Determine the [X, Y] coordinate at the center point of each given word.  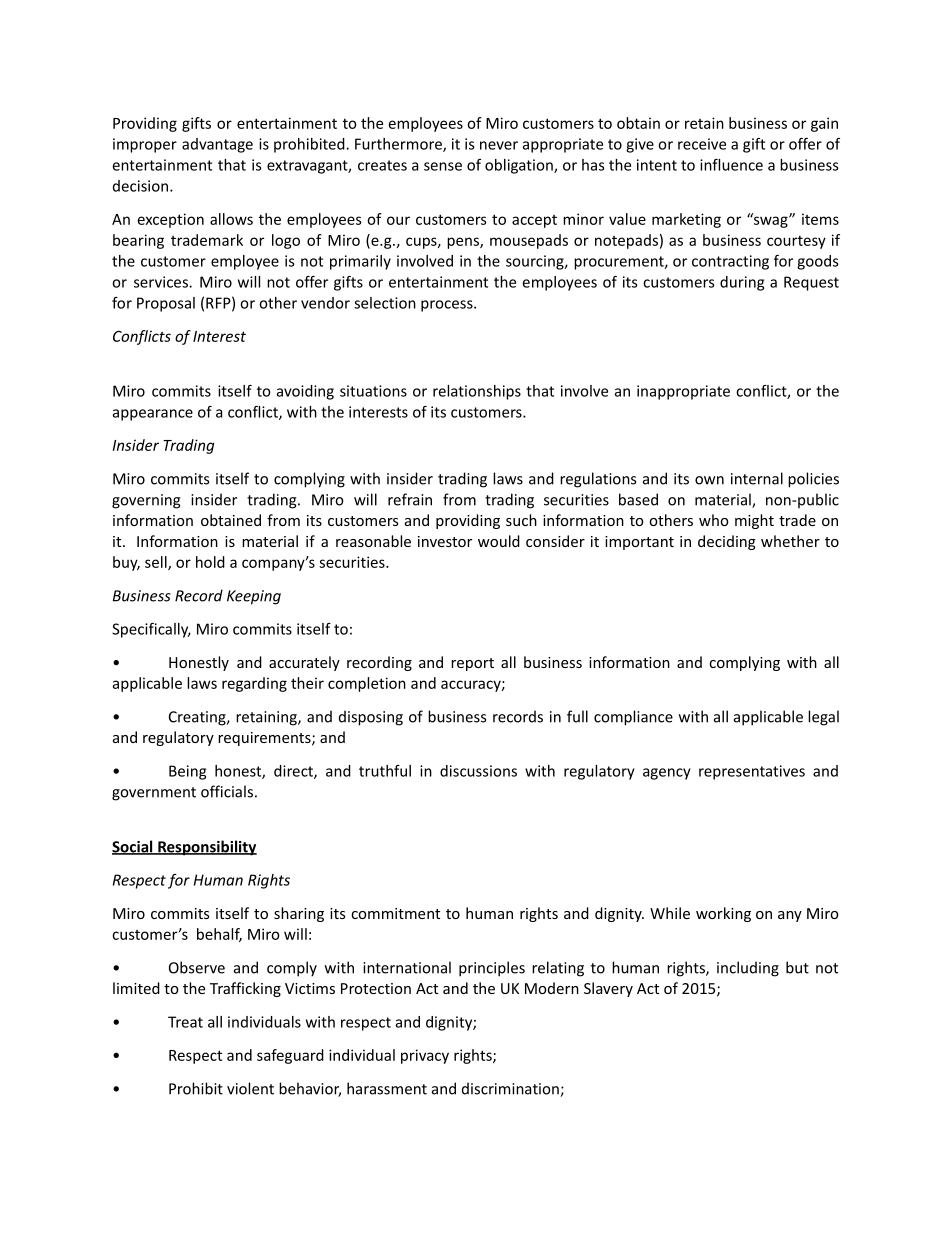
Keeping [254, 597]
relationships [477, 392]
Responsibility [206, 848]
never [499, 145]
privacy [425, 1056]
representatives [752, 772]
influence [731, 165]
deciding [727, 542]
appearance [153, 415]
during [742, 283]
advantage [217, 145]
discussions [478, 771]
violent [250, 1088]
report [472, 664]
